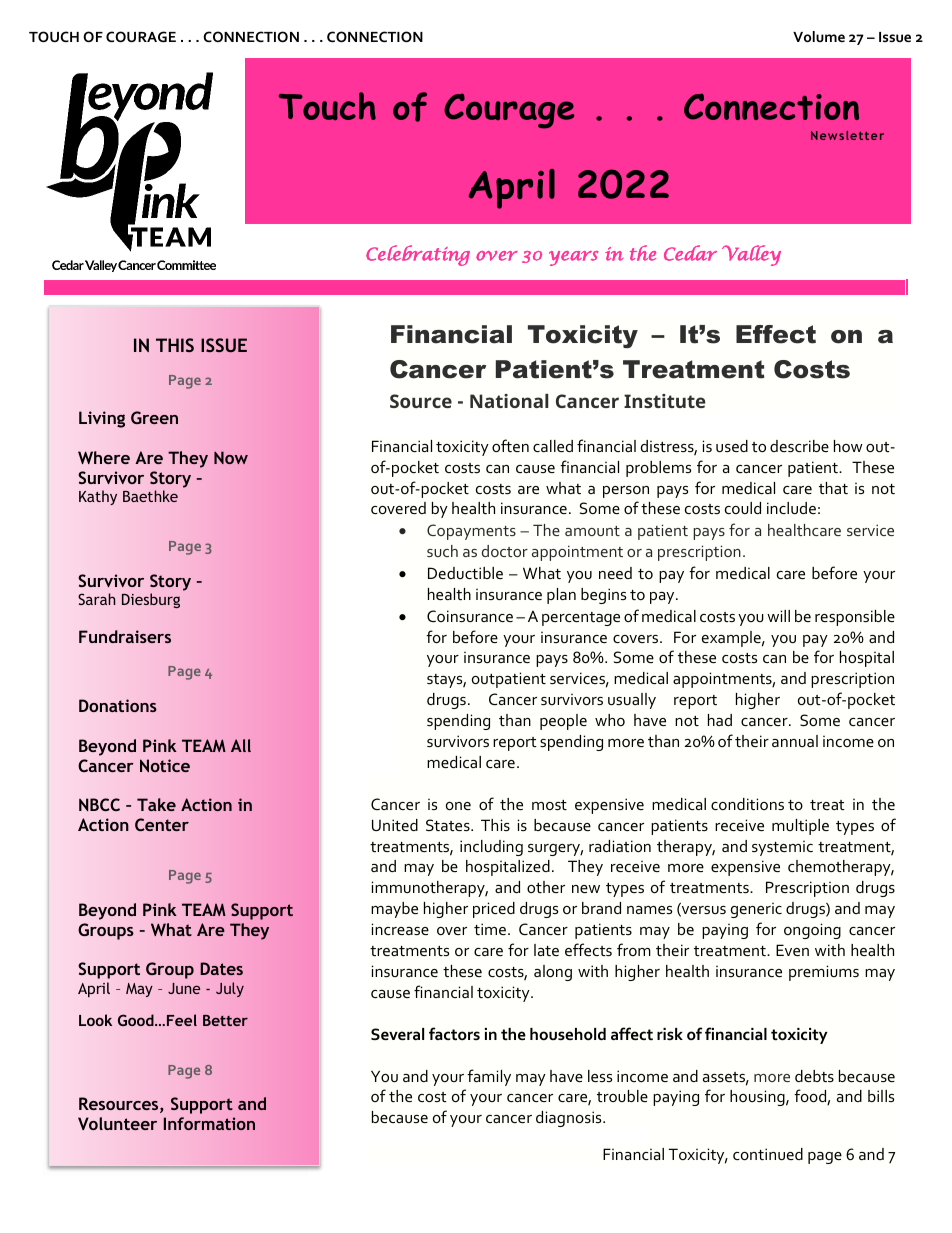 Image resolution: width=952 pixels, height=1233 pixels. I want to click on Volume, so click(819, 36).
